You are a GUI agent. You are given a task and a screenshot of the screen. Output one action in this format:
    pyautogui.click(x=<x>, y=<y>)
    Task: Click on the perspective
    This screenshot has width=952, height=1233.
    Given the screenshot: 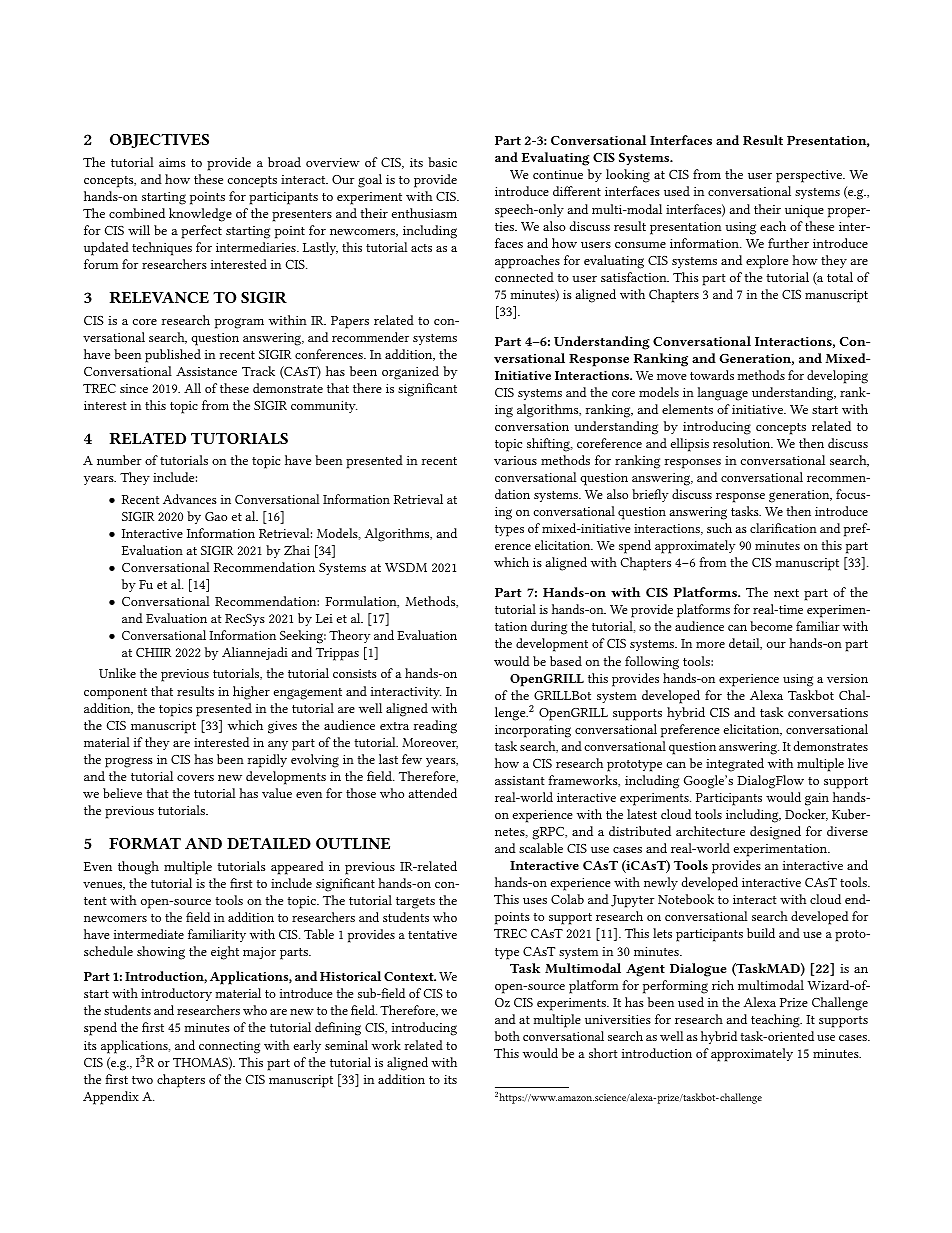 What is the action you would take?
    pyautogui.click(x=810, y=176)
